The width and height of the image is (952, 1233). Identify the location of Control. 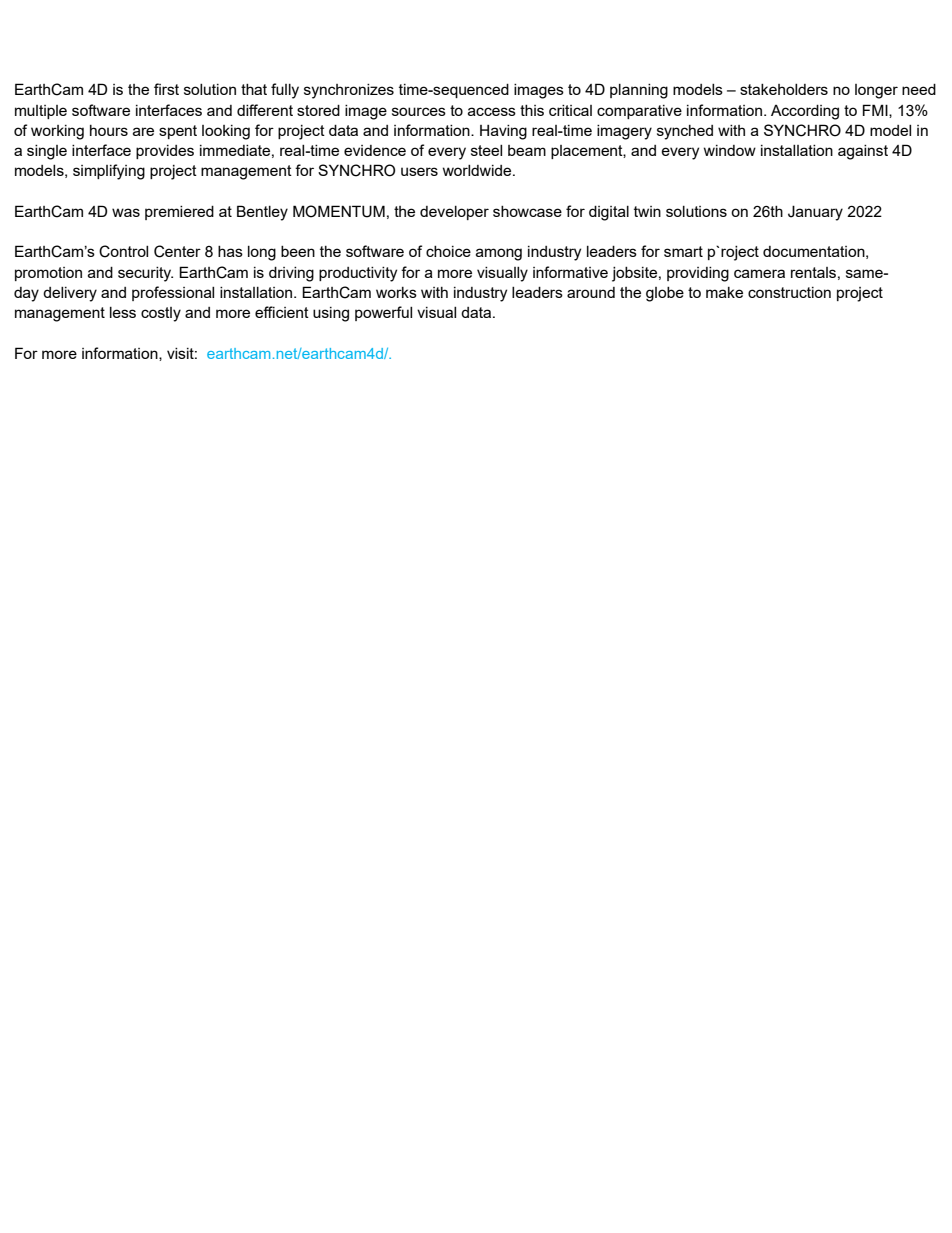
(123, 251).
